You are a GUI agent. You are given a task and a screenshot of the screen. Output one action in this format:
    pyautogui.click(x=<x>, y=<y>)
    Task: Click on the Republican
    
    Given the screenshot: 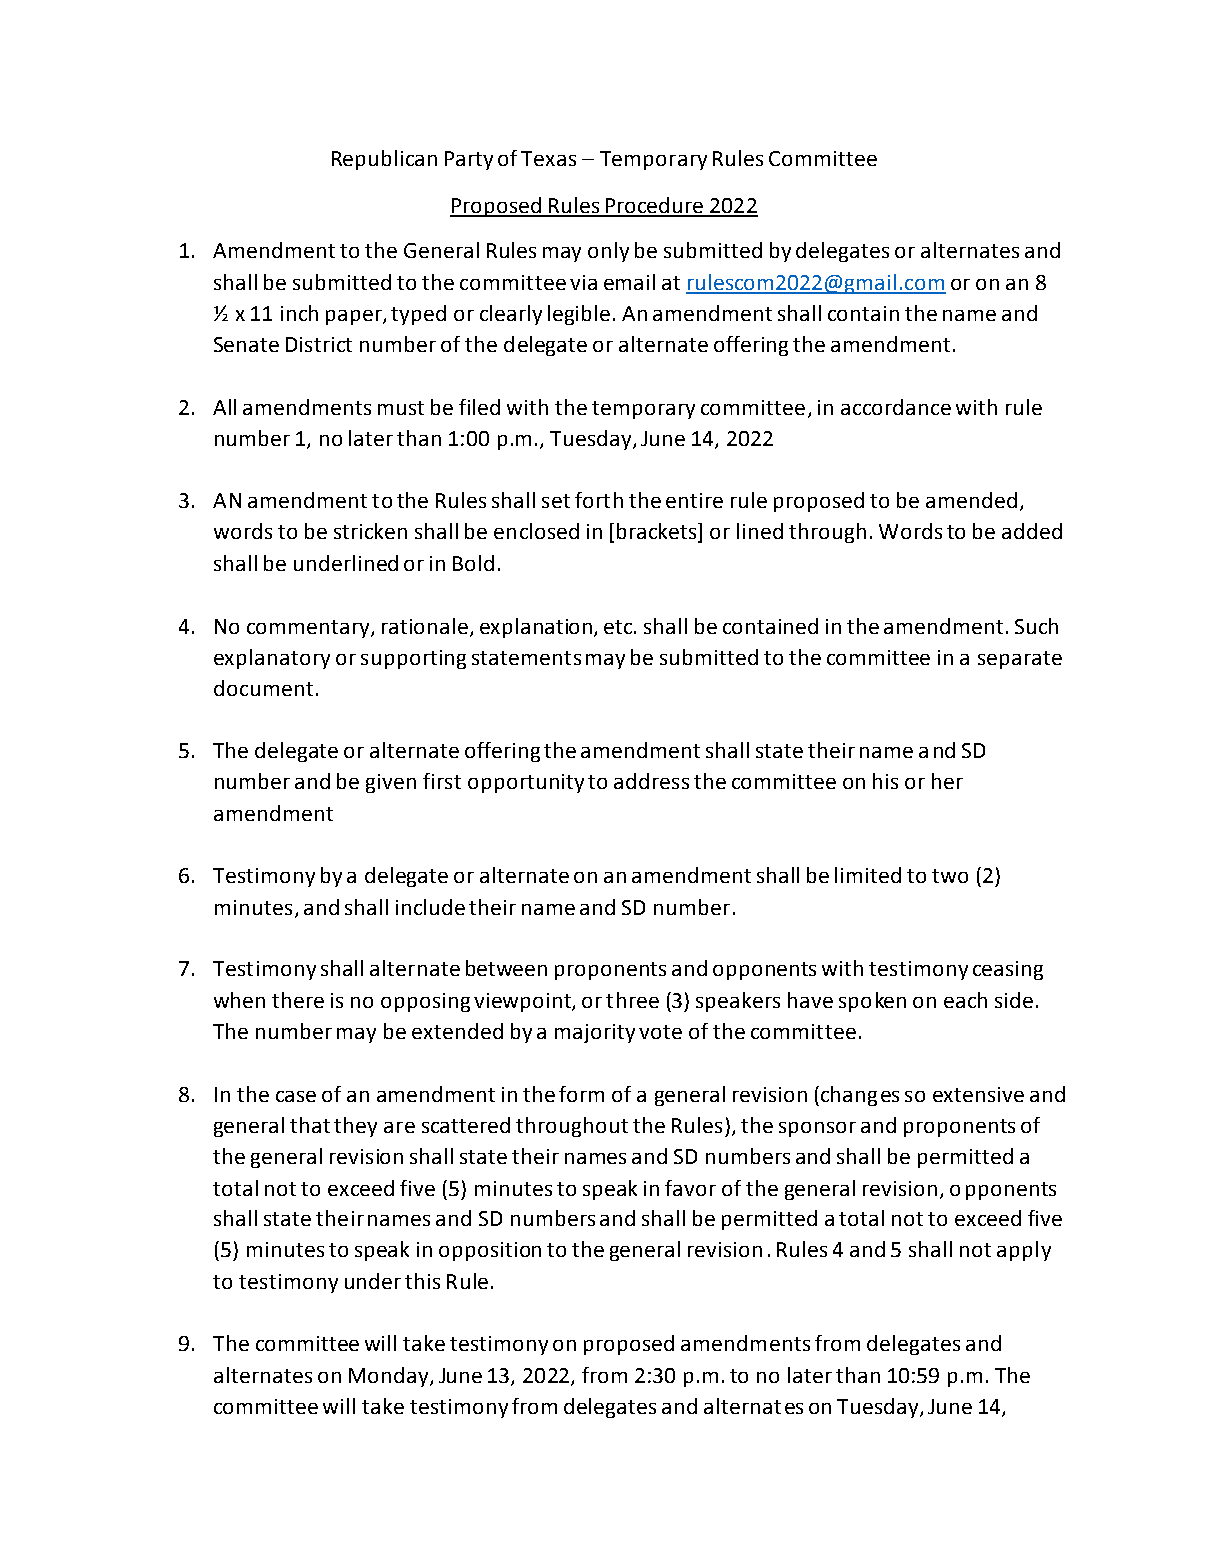 What is the action you would take?
    pyautogui.click(x=384, y=160)
